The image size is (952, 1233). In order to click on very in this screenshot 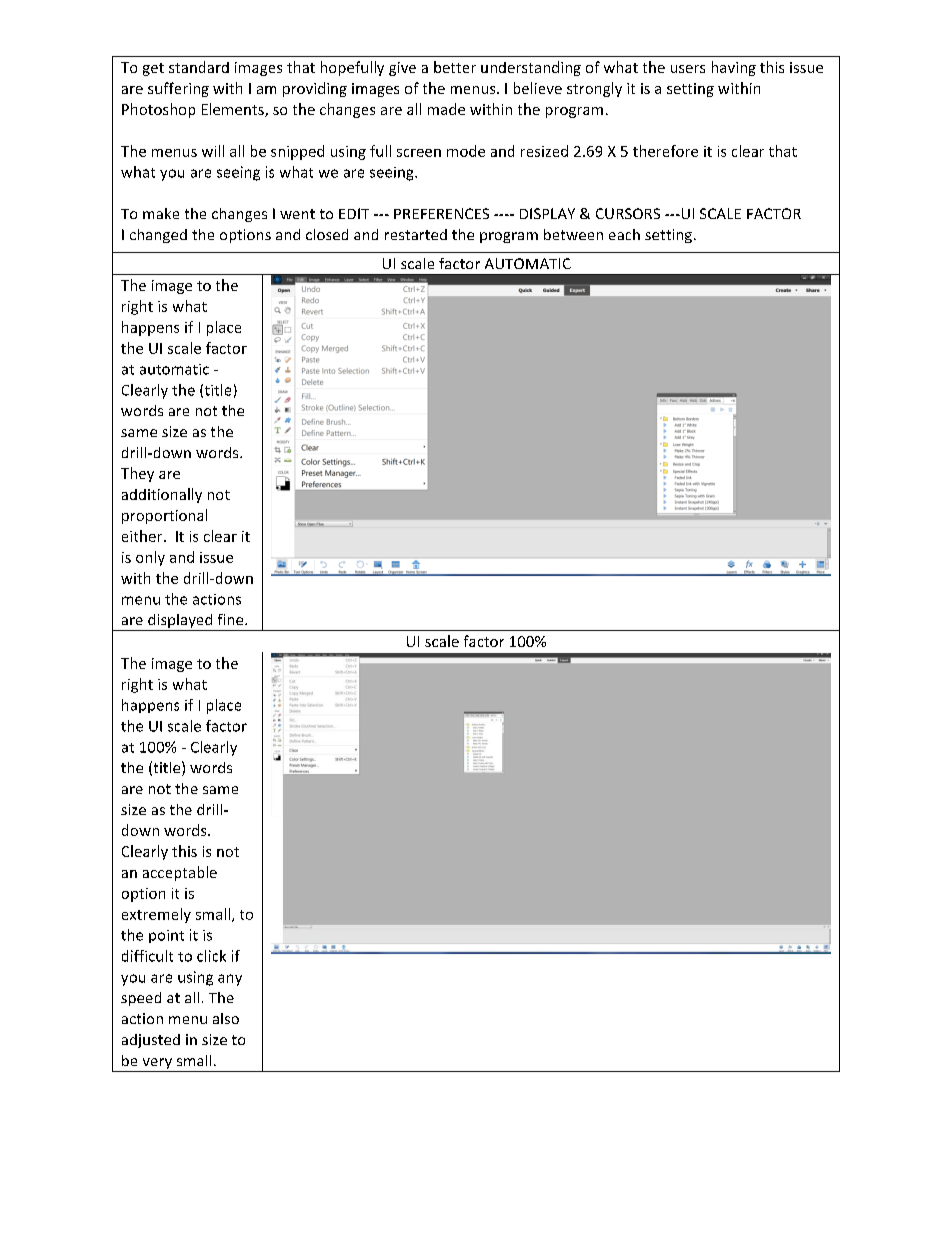, I will do `click(157, 1065)`.
